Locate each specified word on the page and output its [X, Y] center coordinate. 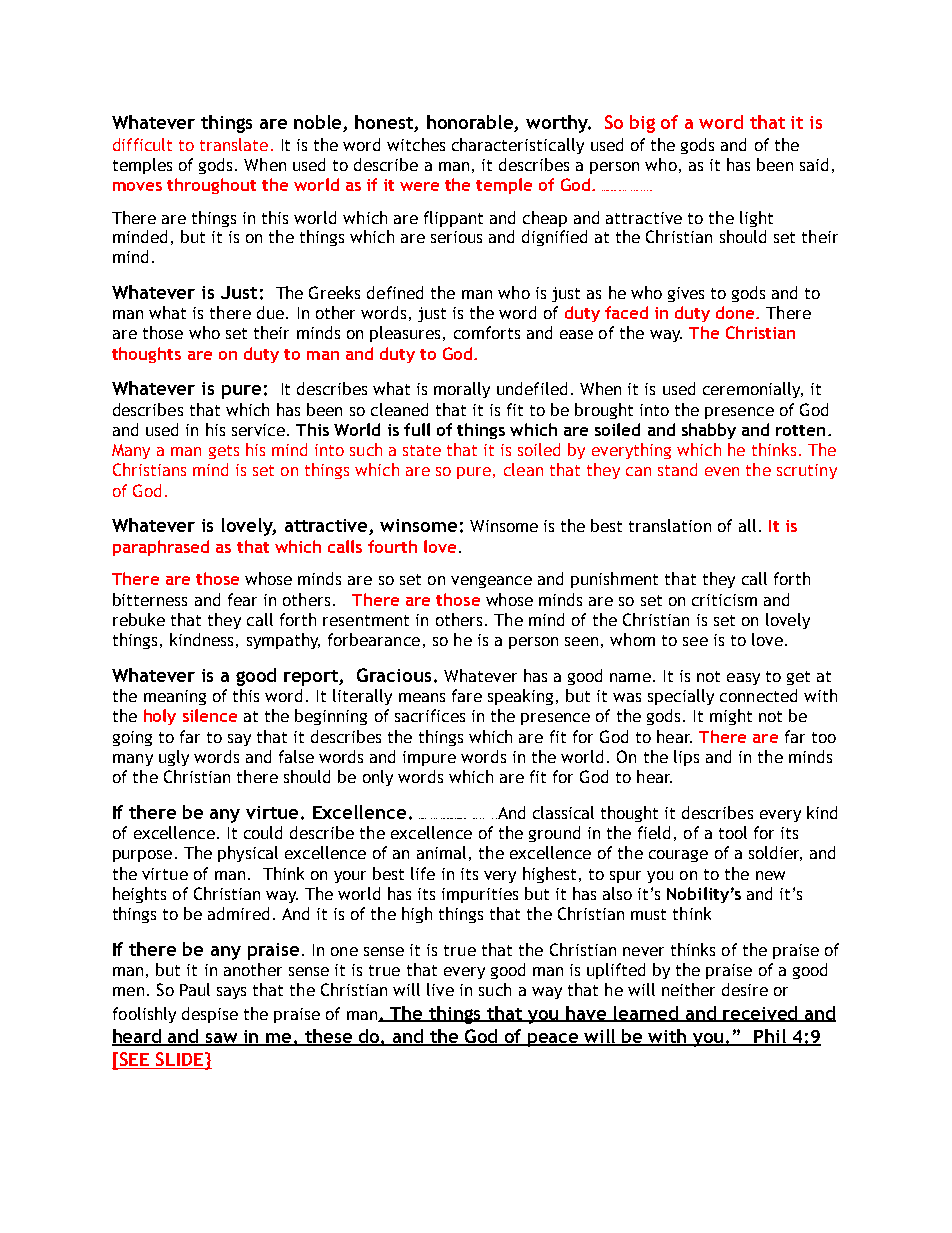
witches [416, 144]
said [814, 164]
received [761, 1014]
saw [222, 1039]
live [440, 989]
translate [234, 144]
